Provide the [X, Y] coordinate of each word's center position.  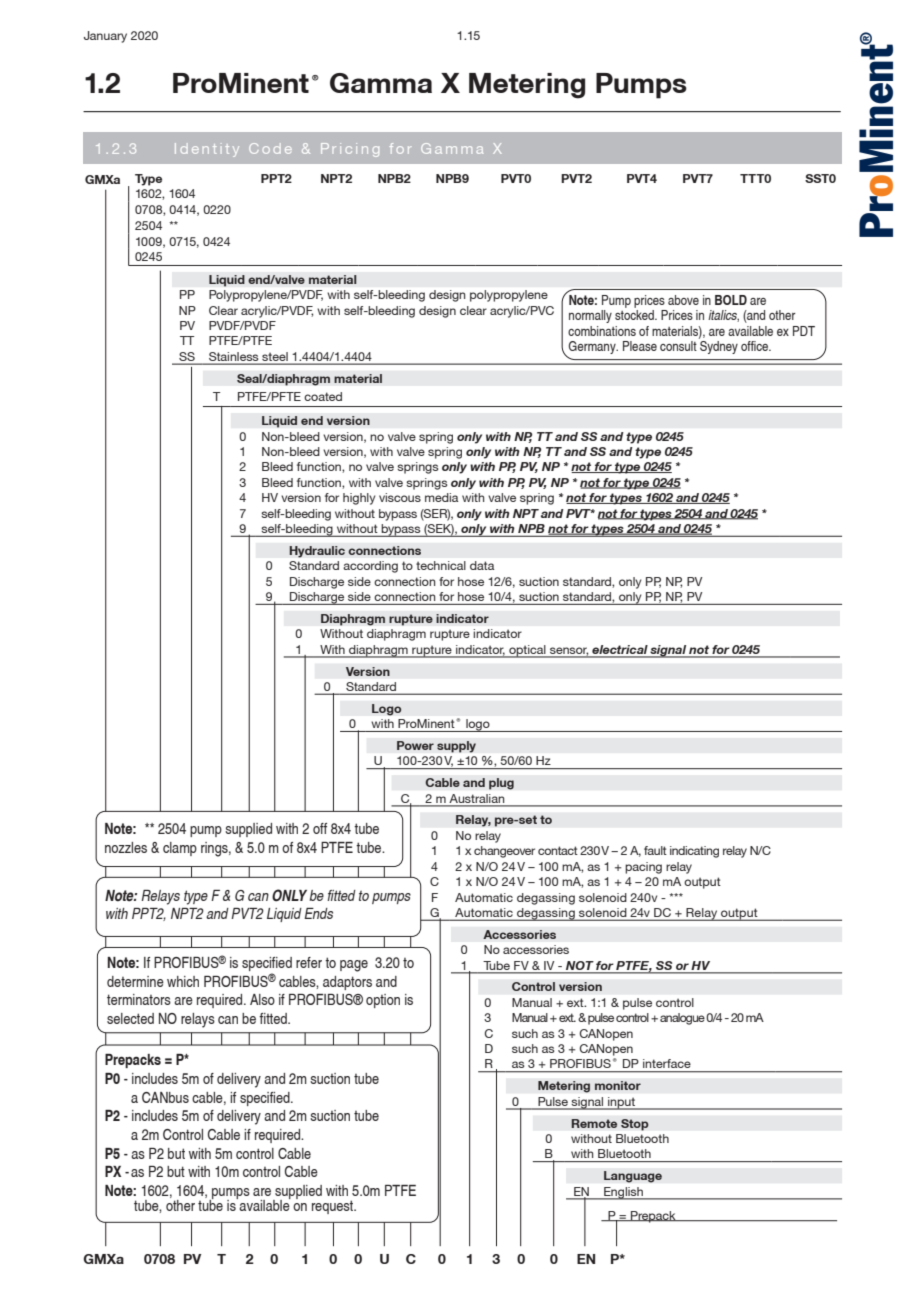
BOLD [731, 300]
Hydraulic [317, 552]
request [334, 1207]
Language [633, 1177]
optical [527, 651]
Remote [594, 1123]
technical [441, 565]
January [105, 37]
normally [590, 316]
